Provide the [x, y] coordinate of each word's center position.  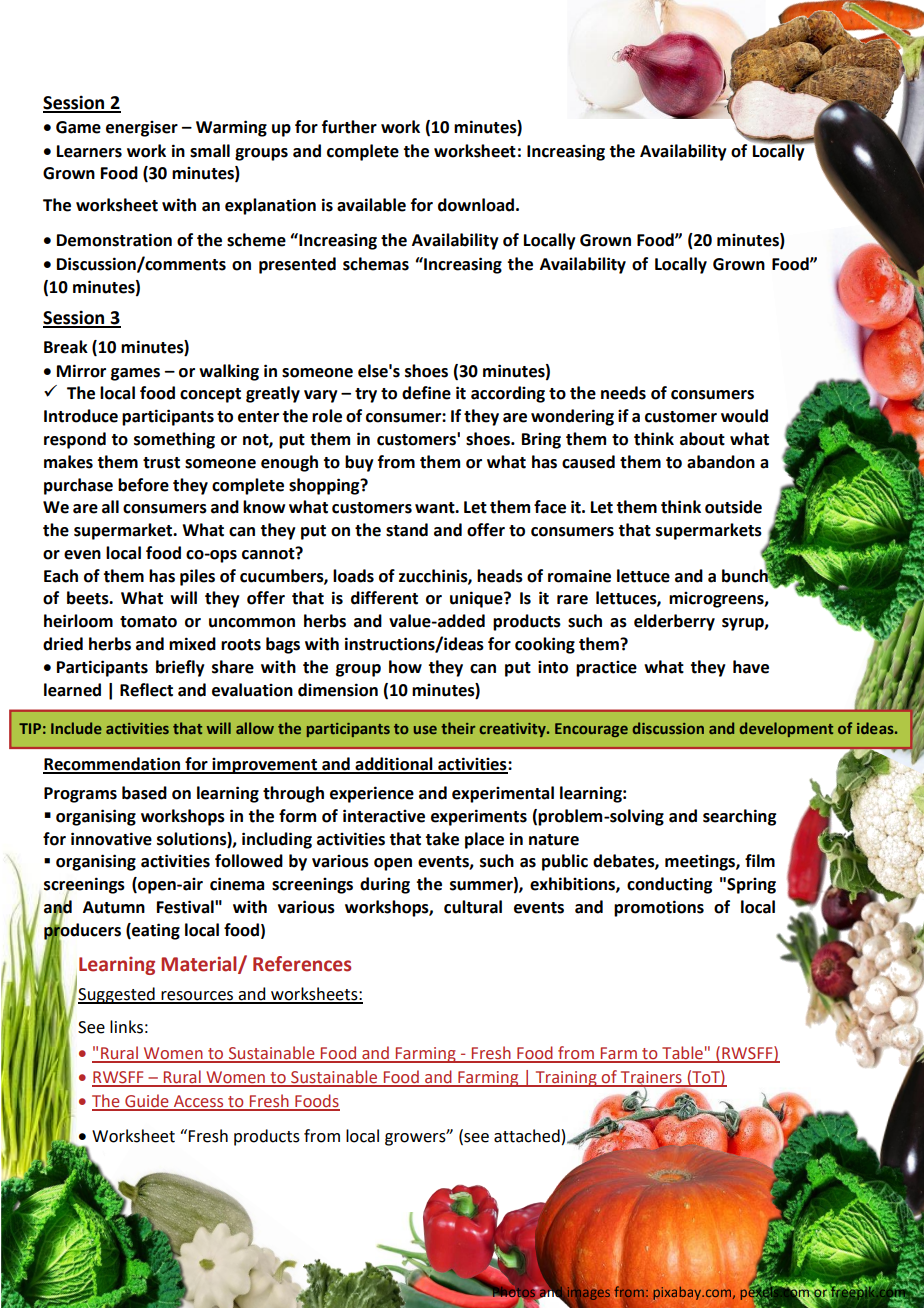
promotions [659, 908]
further [349, 127]
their [458, 728]
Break [66, 347]
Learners [89, 151]
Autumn [114, 907]
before [143, 485]
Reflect [146, 690]
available [371, 205]
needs [623, 393]
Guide [147, 1102]
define [426, 393]
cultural [473, 907]
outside [733, 507]
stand [407, 530]
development [786, 729]
